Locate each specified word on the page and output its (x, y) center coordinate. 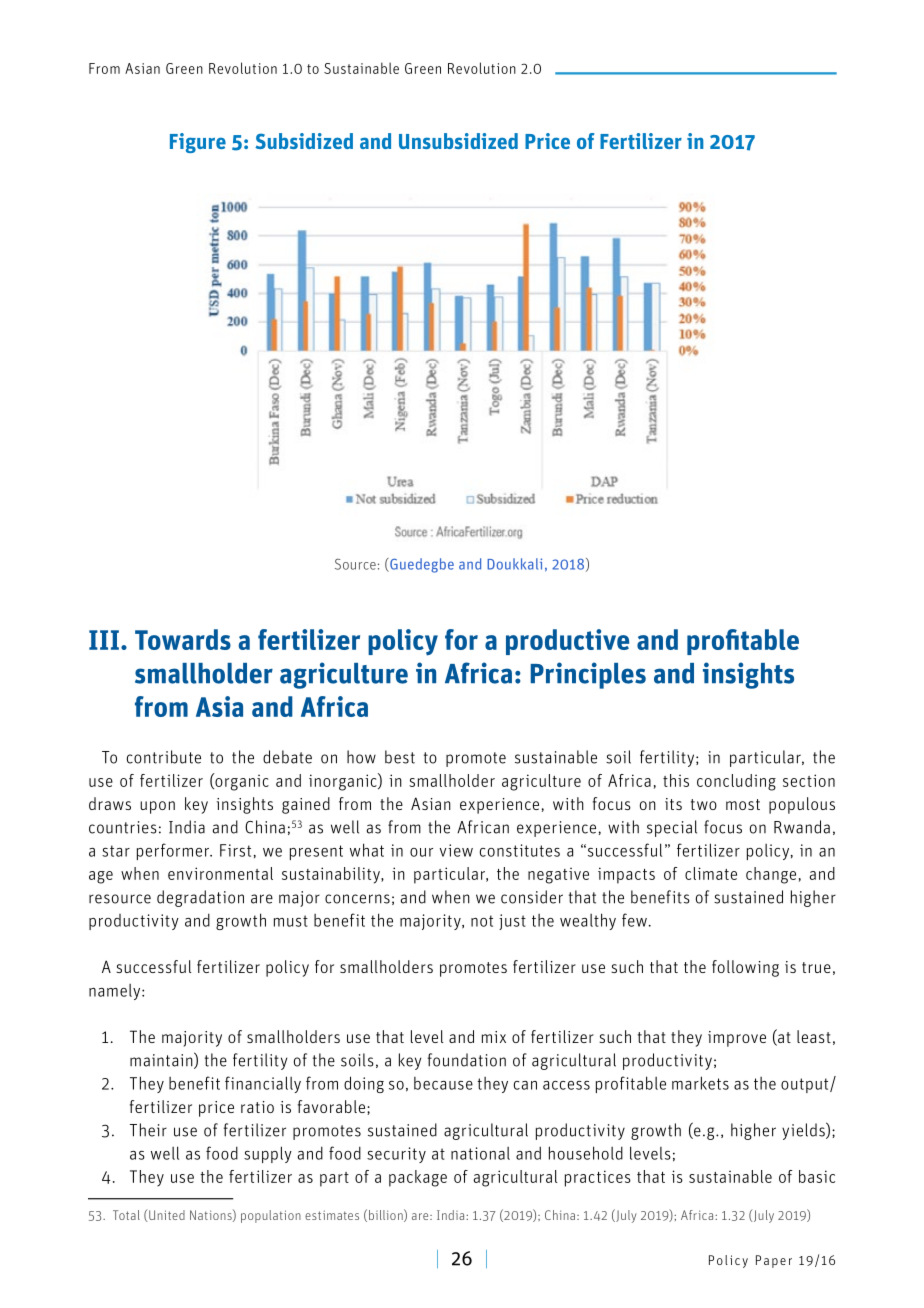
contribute (164, 757)
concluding (736, 782)
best (400, 757)
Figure (198, 143)
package (418, 1178)
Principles (588, 675)
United (167, 1215)
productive (567, 642)
